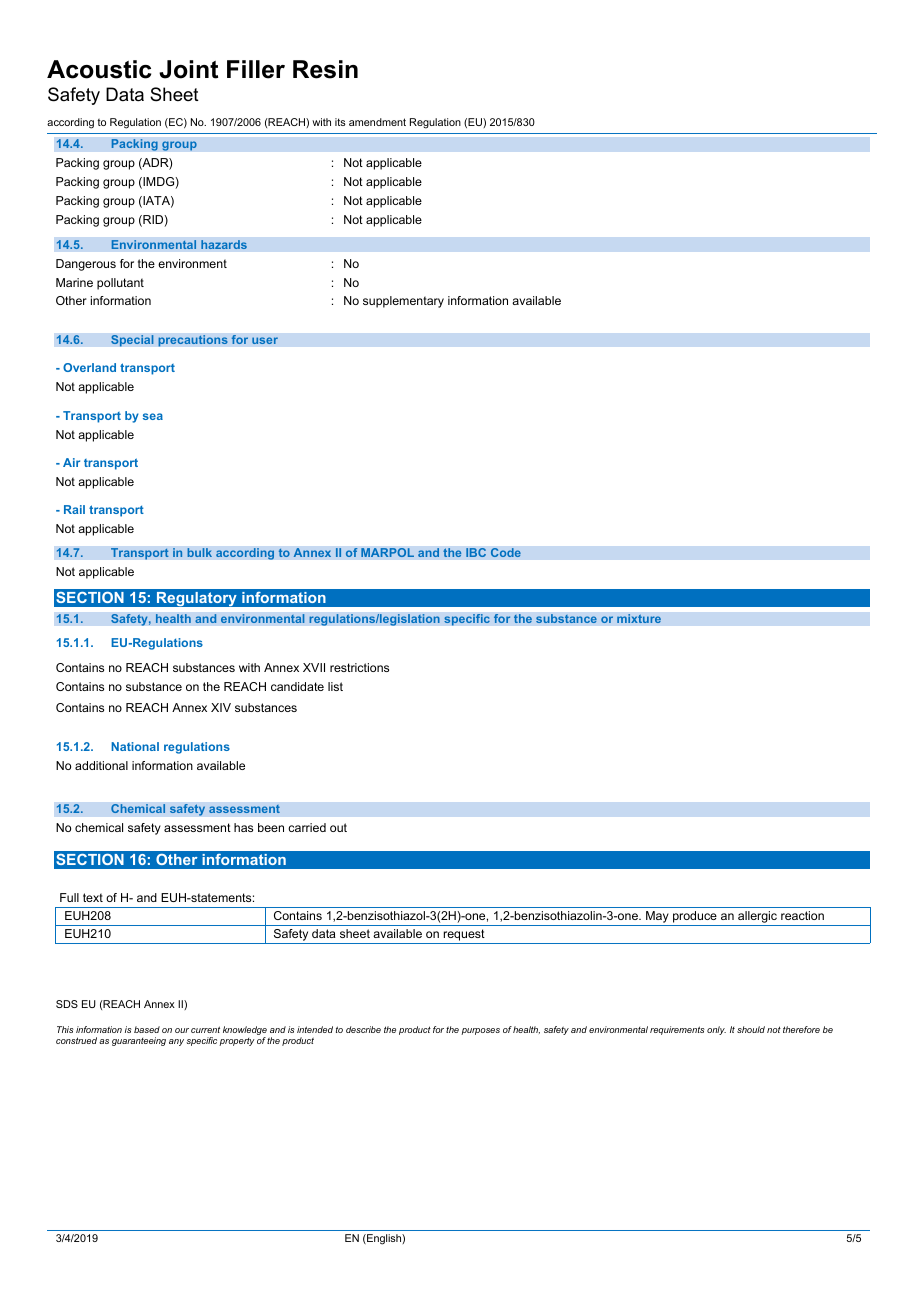  What do you see at coordinates (480, 1031) in the screenshot?
I see `purposes` at bounding box center [480, 1031].
